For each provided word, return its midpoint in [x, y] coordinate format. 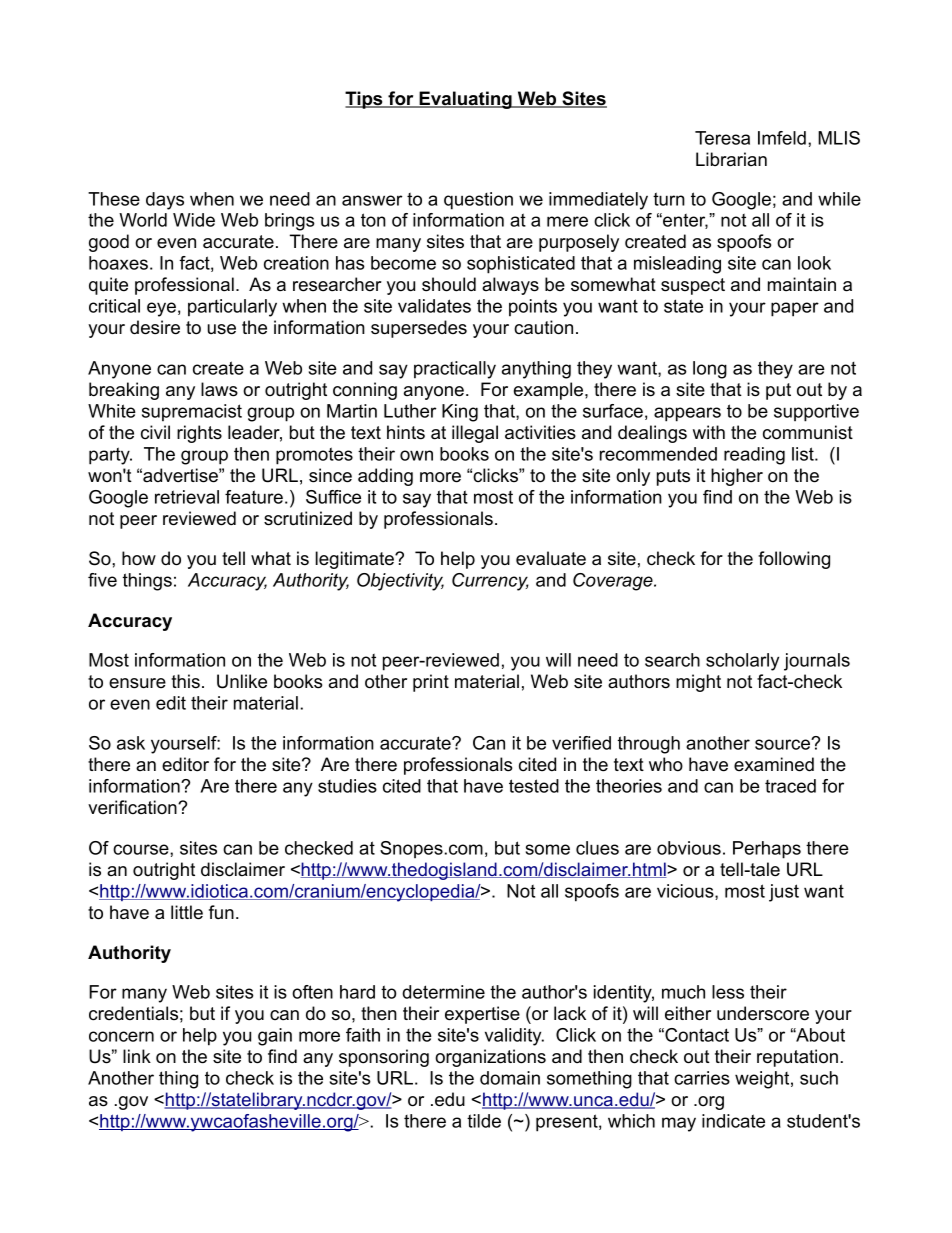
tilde [484, 1121]
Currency [490, 582]
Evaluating [465, 100]
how [139, 558]
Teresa [722, 138]
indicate [733, 1121]
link [137, 1056]
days [165, 201]
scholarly [742, 662]
